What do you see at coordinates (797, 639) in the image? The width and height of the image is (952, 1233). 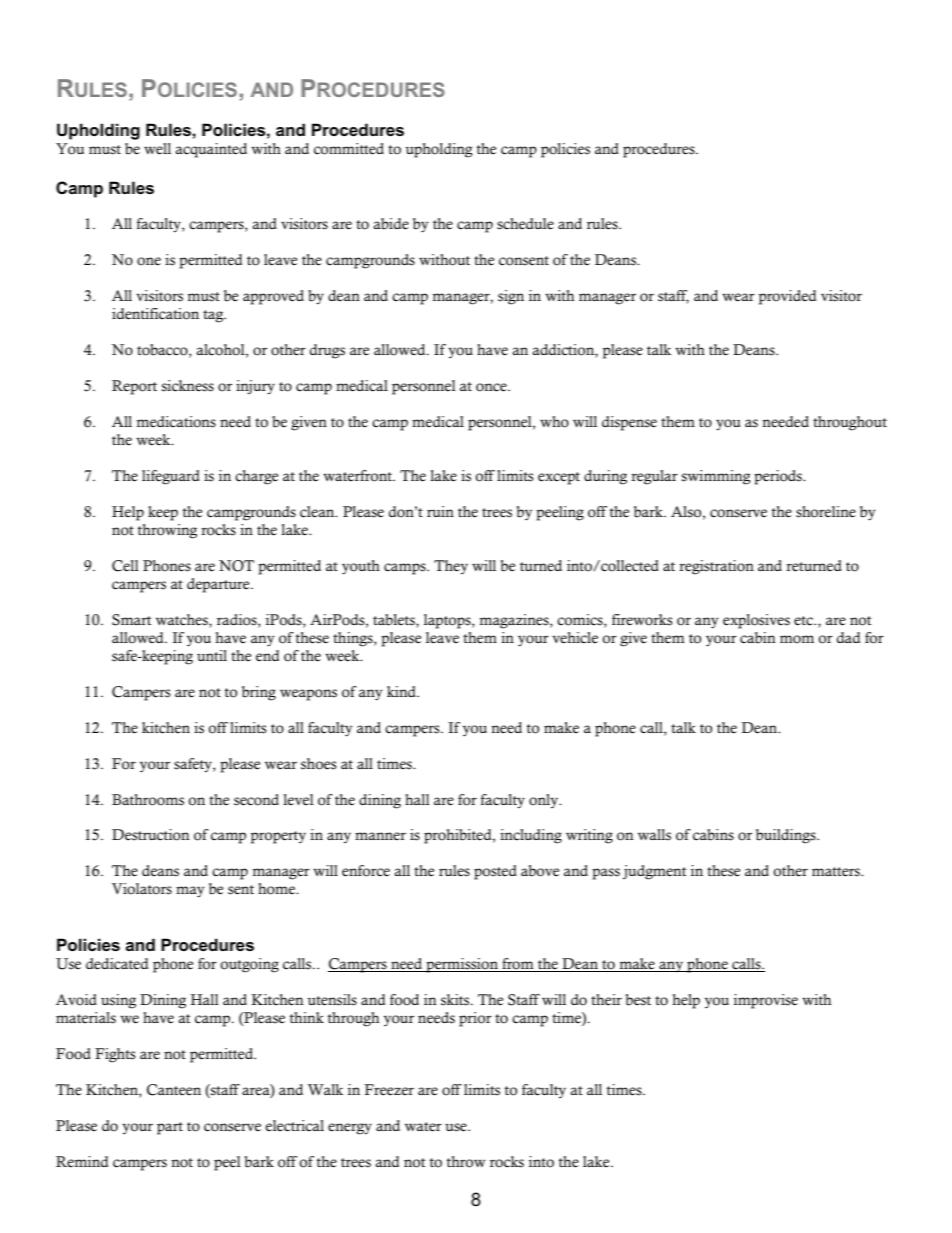 I see `mom` at bounding box center [797, 639].
